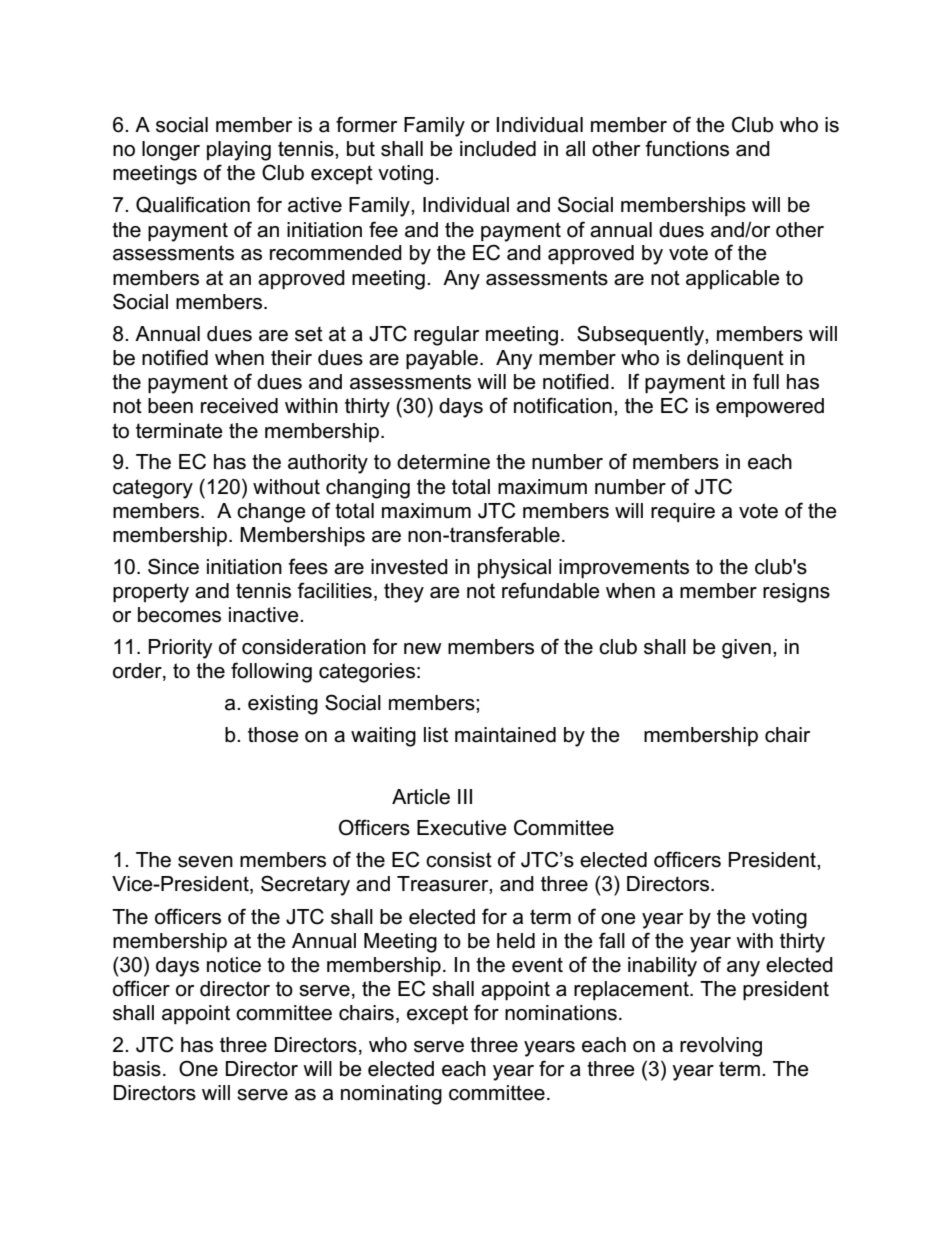 This screenshot has width=952, height=1233. I want to click on given, so click(746, 649).
